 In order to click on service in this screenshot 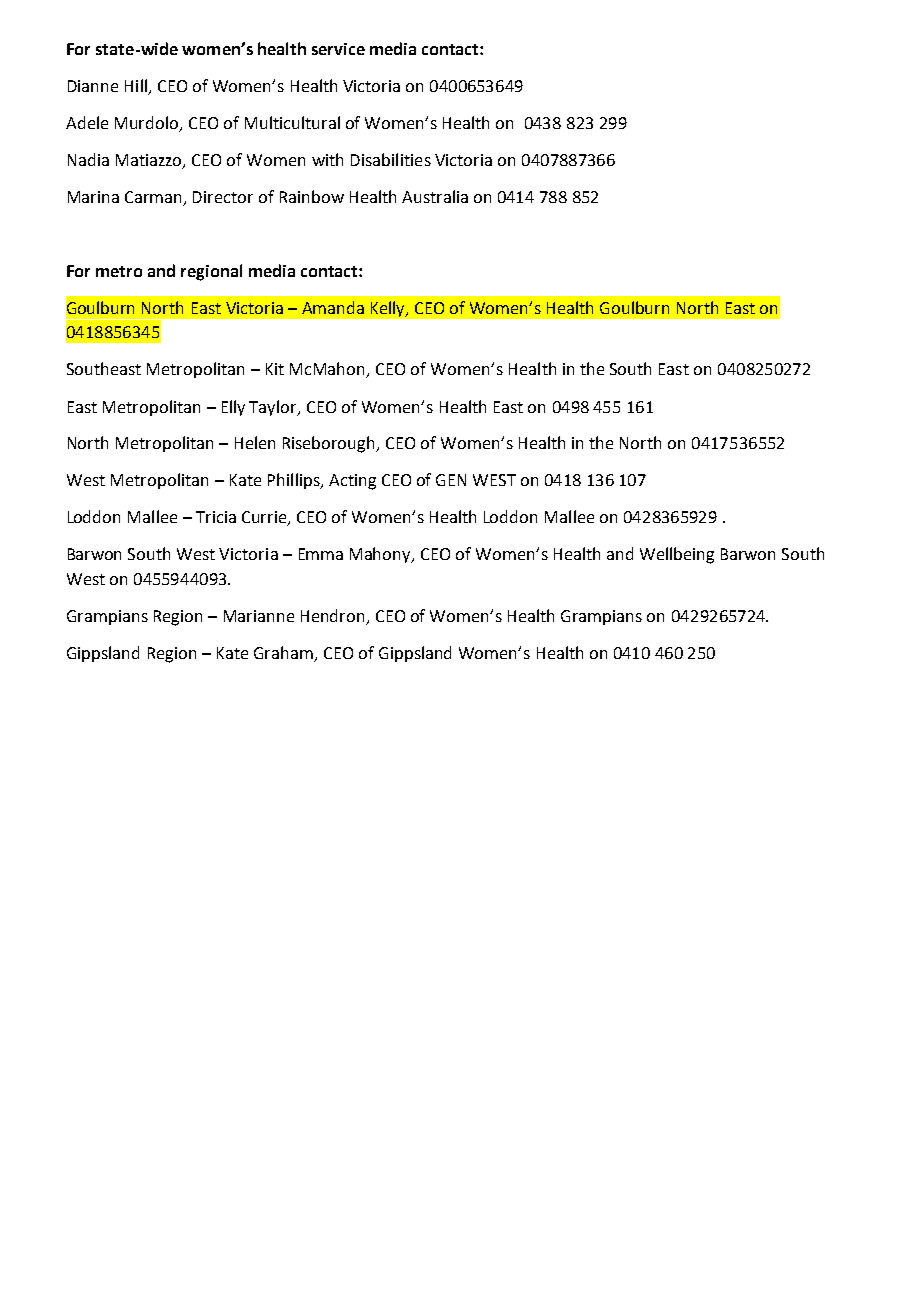, I will do `click(338, 49)`.
